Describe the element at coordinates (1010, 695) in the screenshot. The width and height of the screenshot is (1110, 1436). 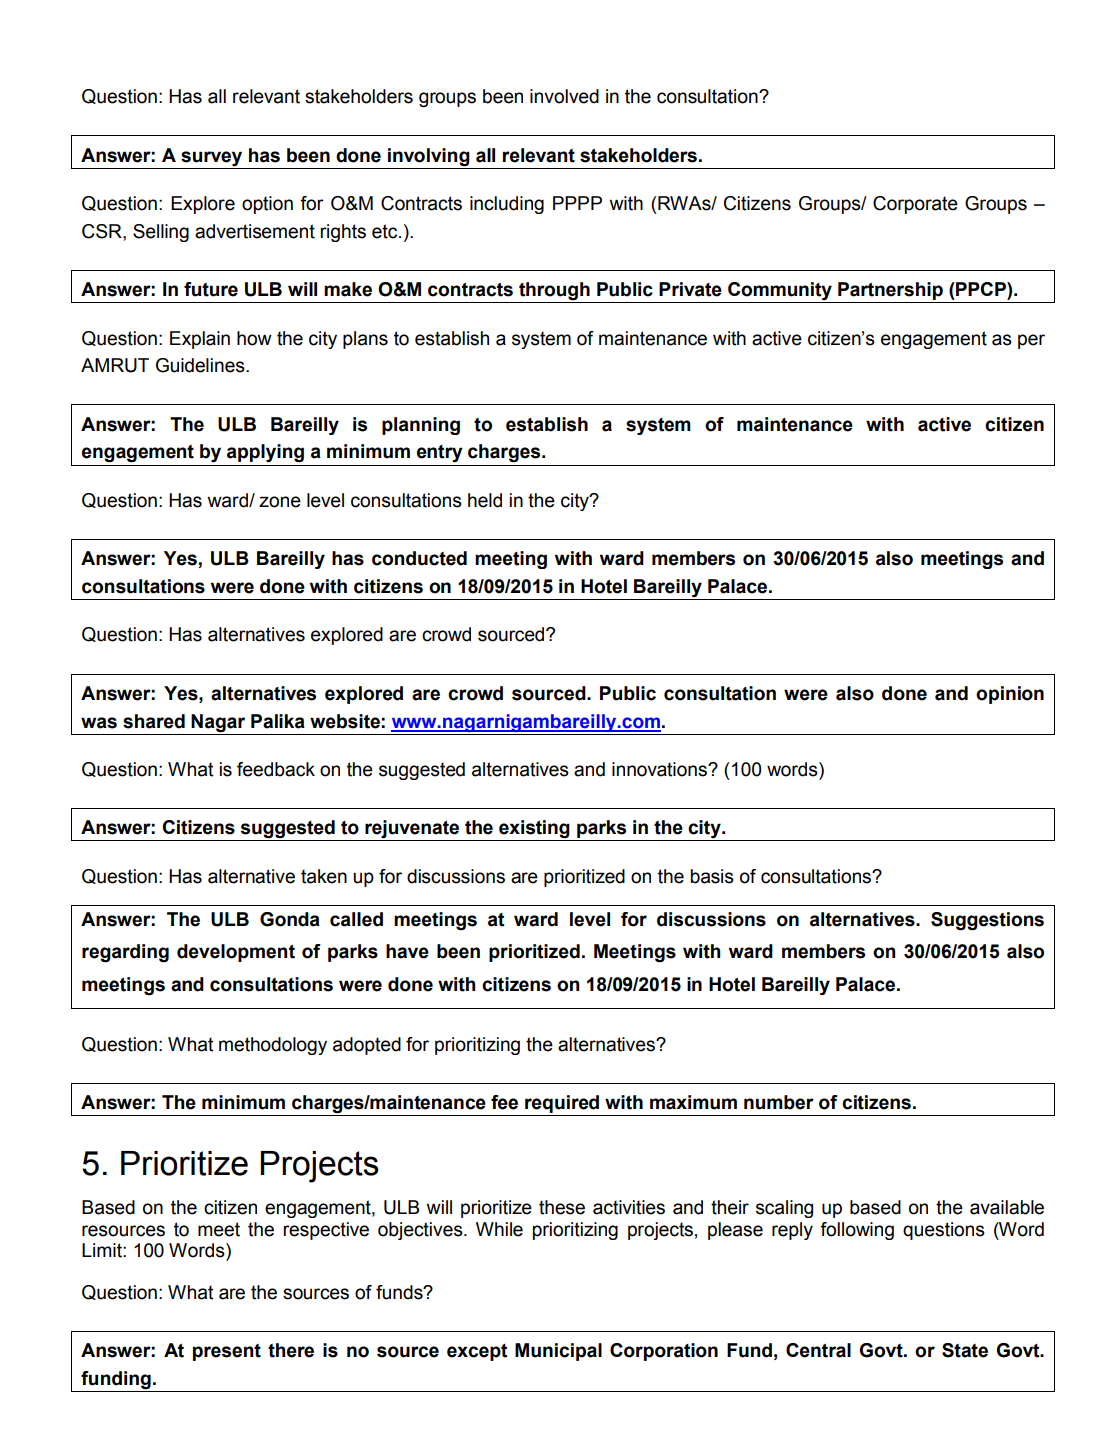
I see `opinion` at that location.
